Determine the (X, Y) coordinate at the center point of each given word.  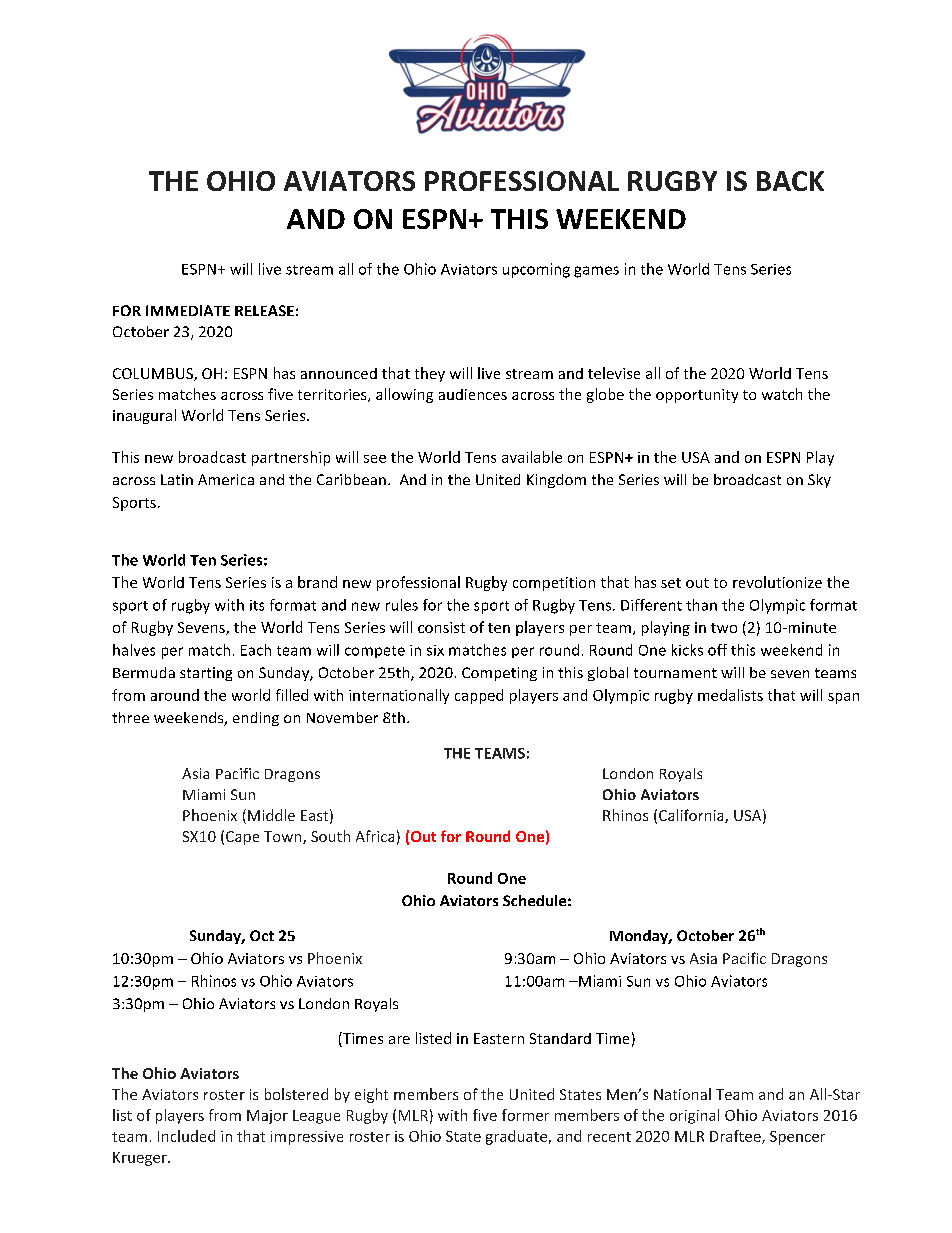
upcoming (536, 270)
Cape (242, 838)
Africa (375, 836)
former (525, 1115)
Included (186, 1136)
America (226, 479)
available (532, 457)
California (692, 816)
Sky (819, 481)
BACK (790, 181)
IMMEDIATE (188, 310)
